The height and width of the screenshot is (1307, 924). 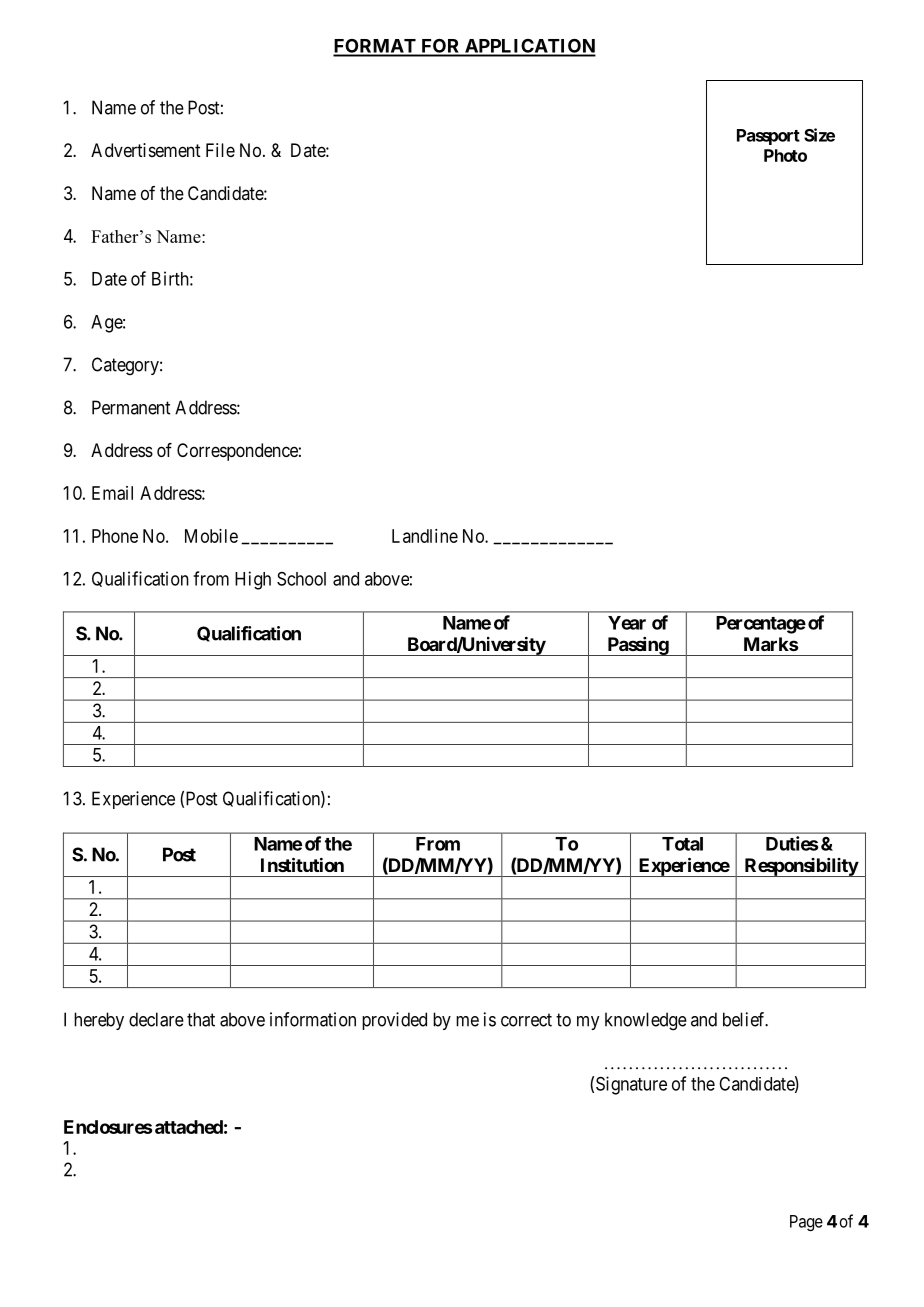 I want to click on Institution, so click(x=302, y=864).
